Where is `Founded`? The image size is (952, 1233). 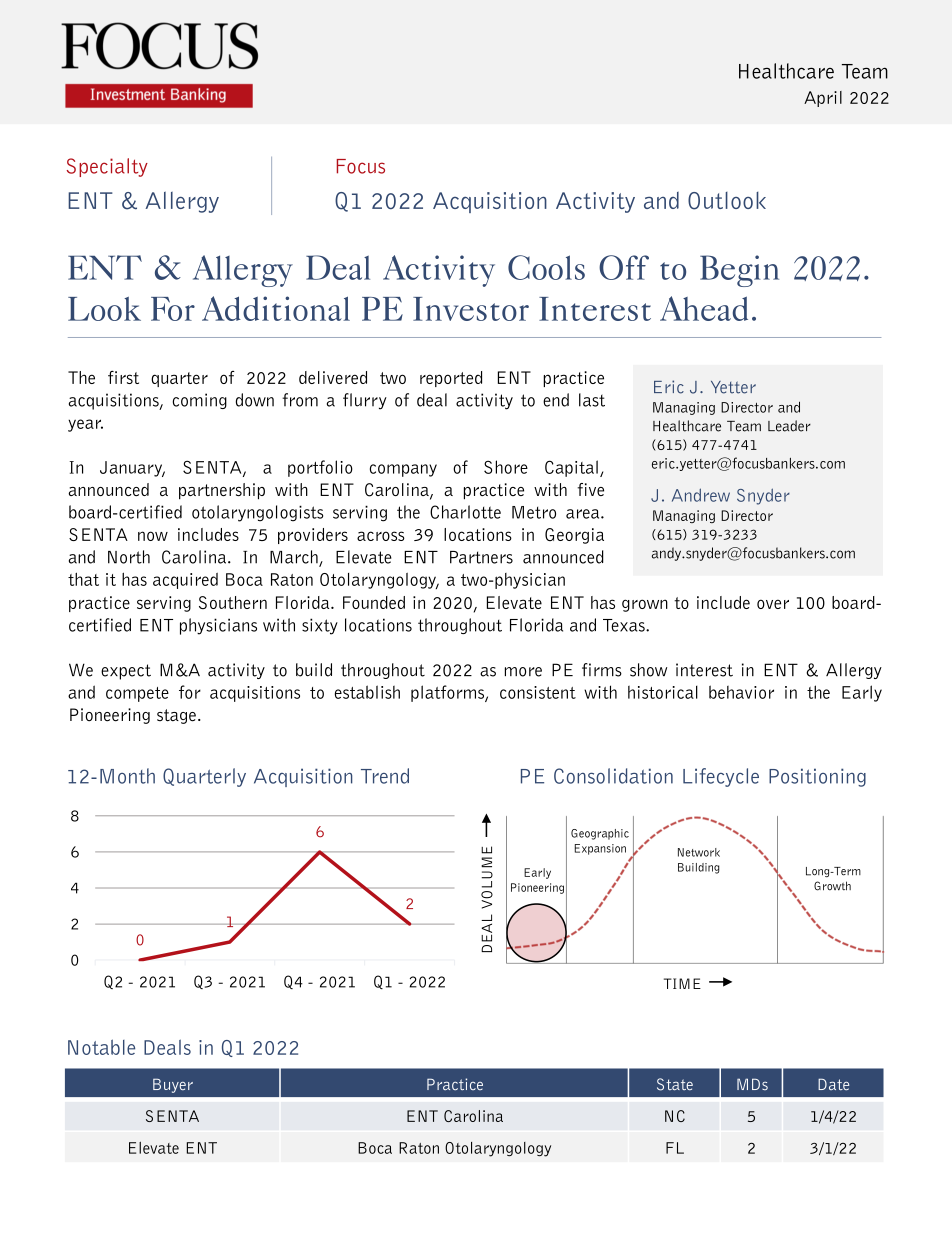
Founded is located at coordinates (374, 602).
